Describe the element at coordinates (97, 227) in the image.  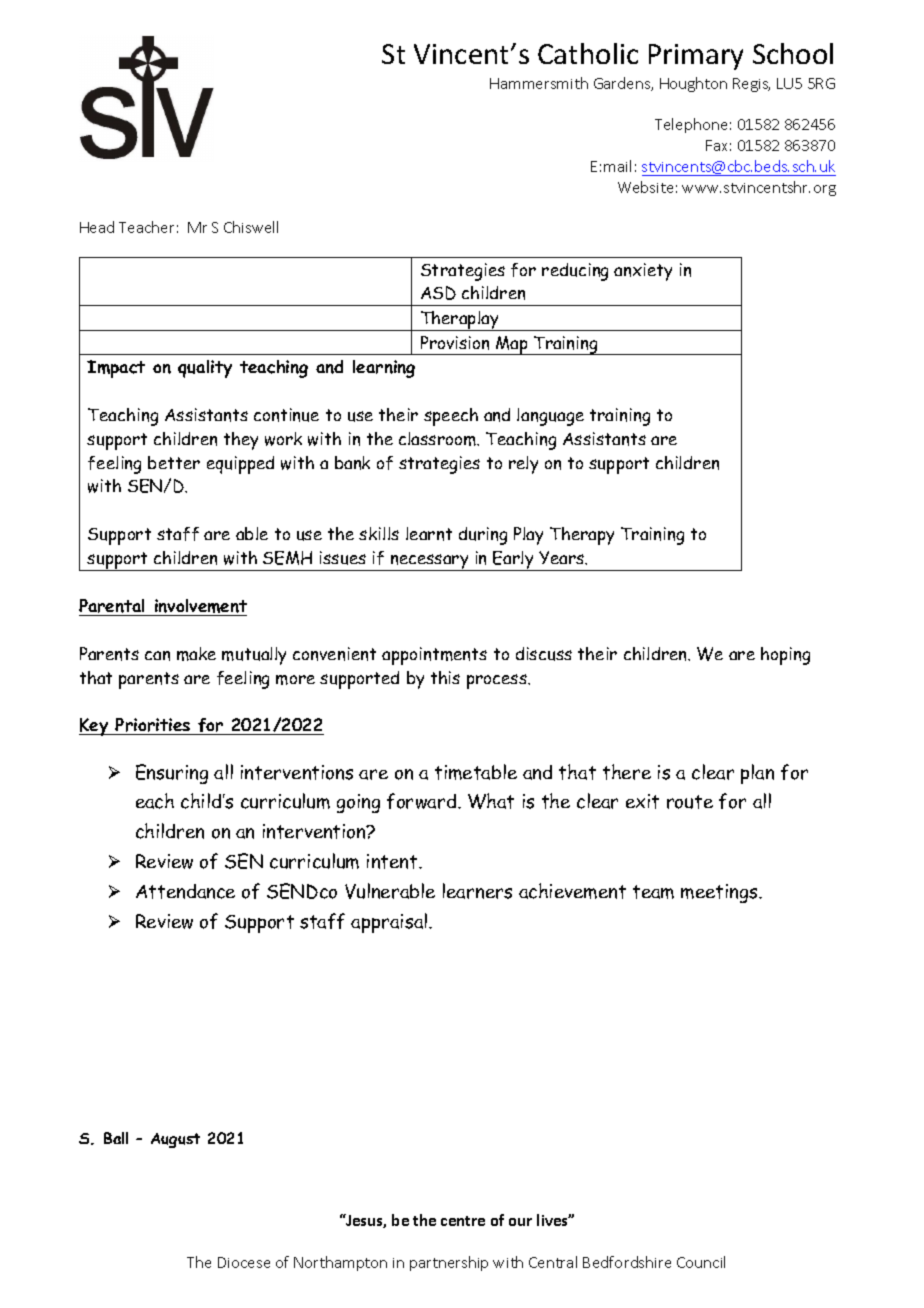
I see `Head` at that location.
